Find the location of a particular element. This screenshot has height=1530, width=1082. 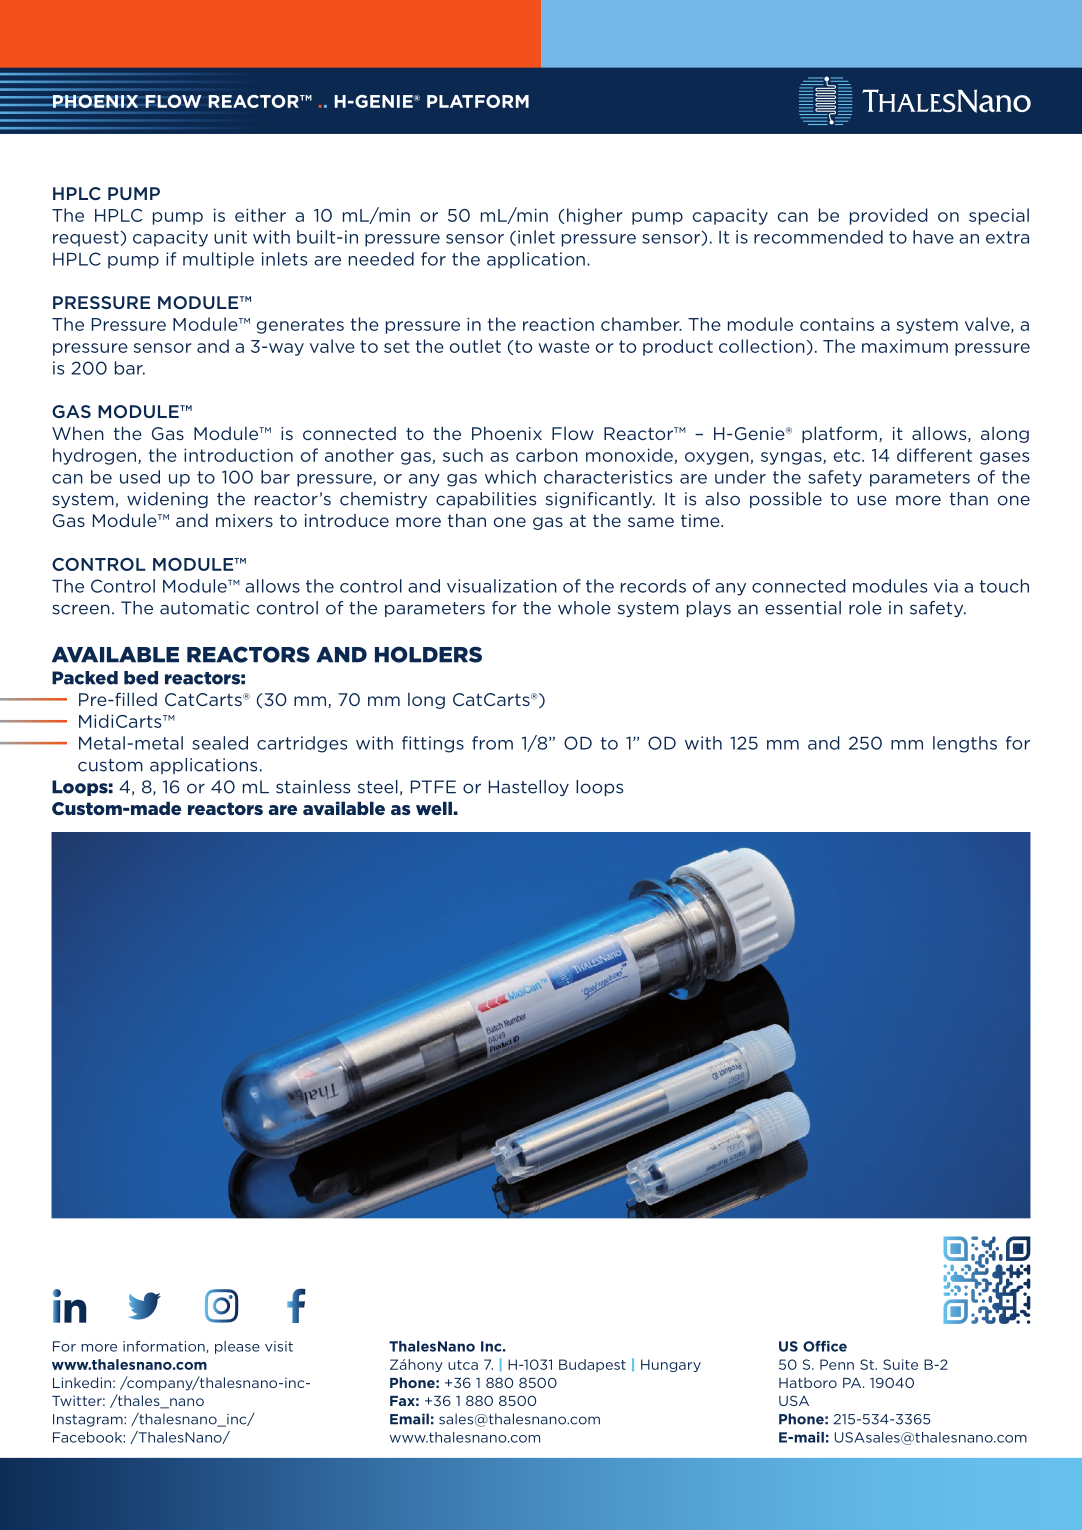

well is located at coordinates (434, 808).
